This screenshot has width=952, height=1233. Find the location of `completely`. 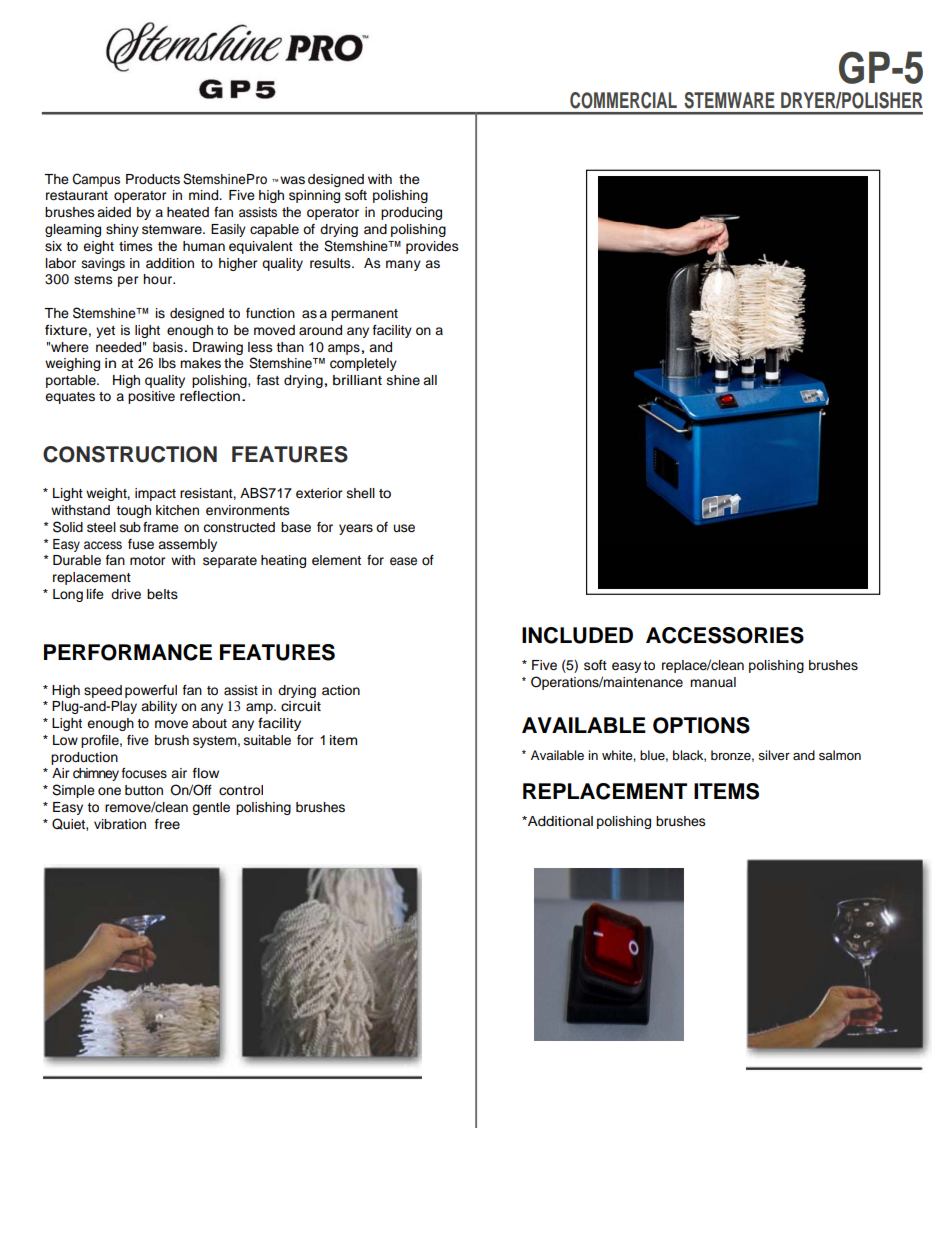

completely is located at coordinates (363, 364).
